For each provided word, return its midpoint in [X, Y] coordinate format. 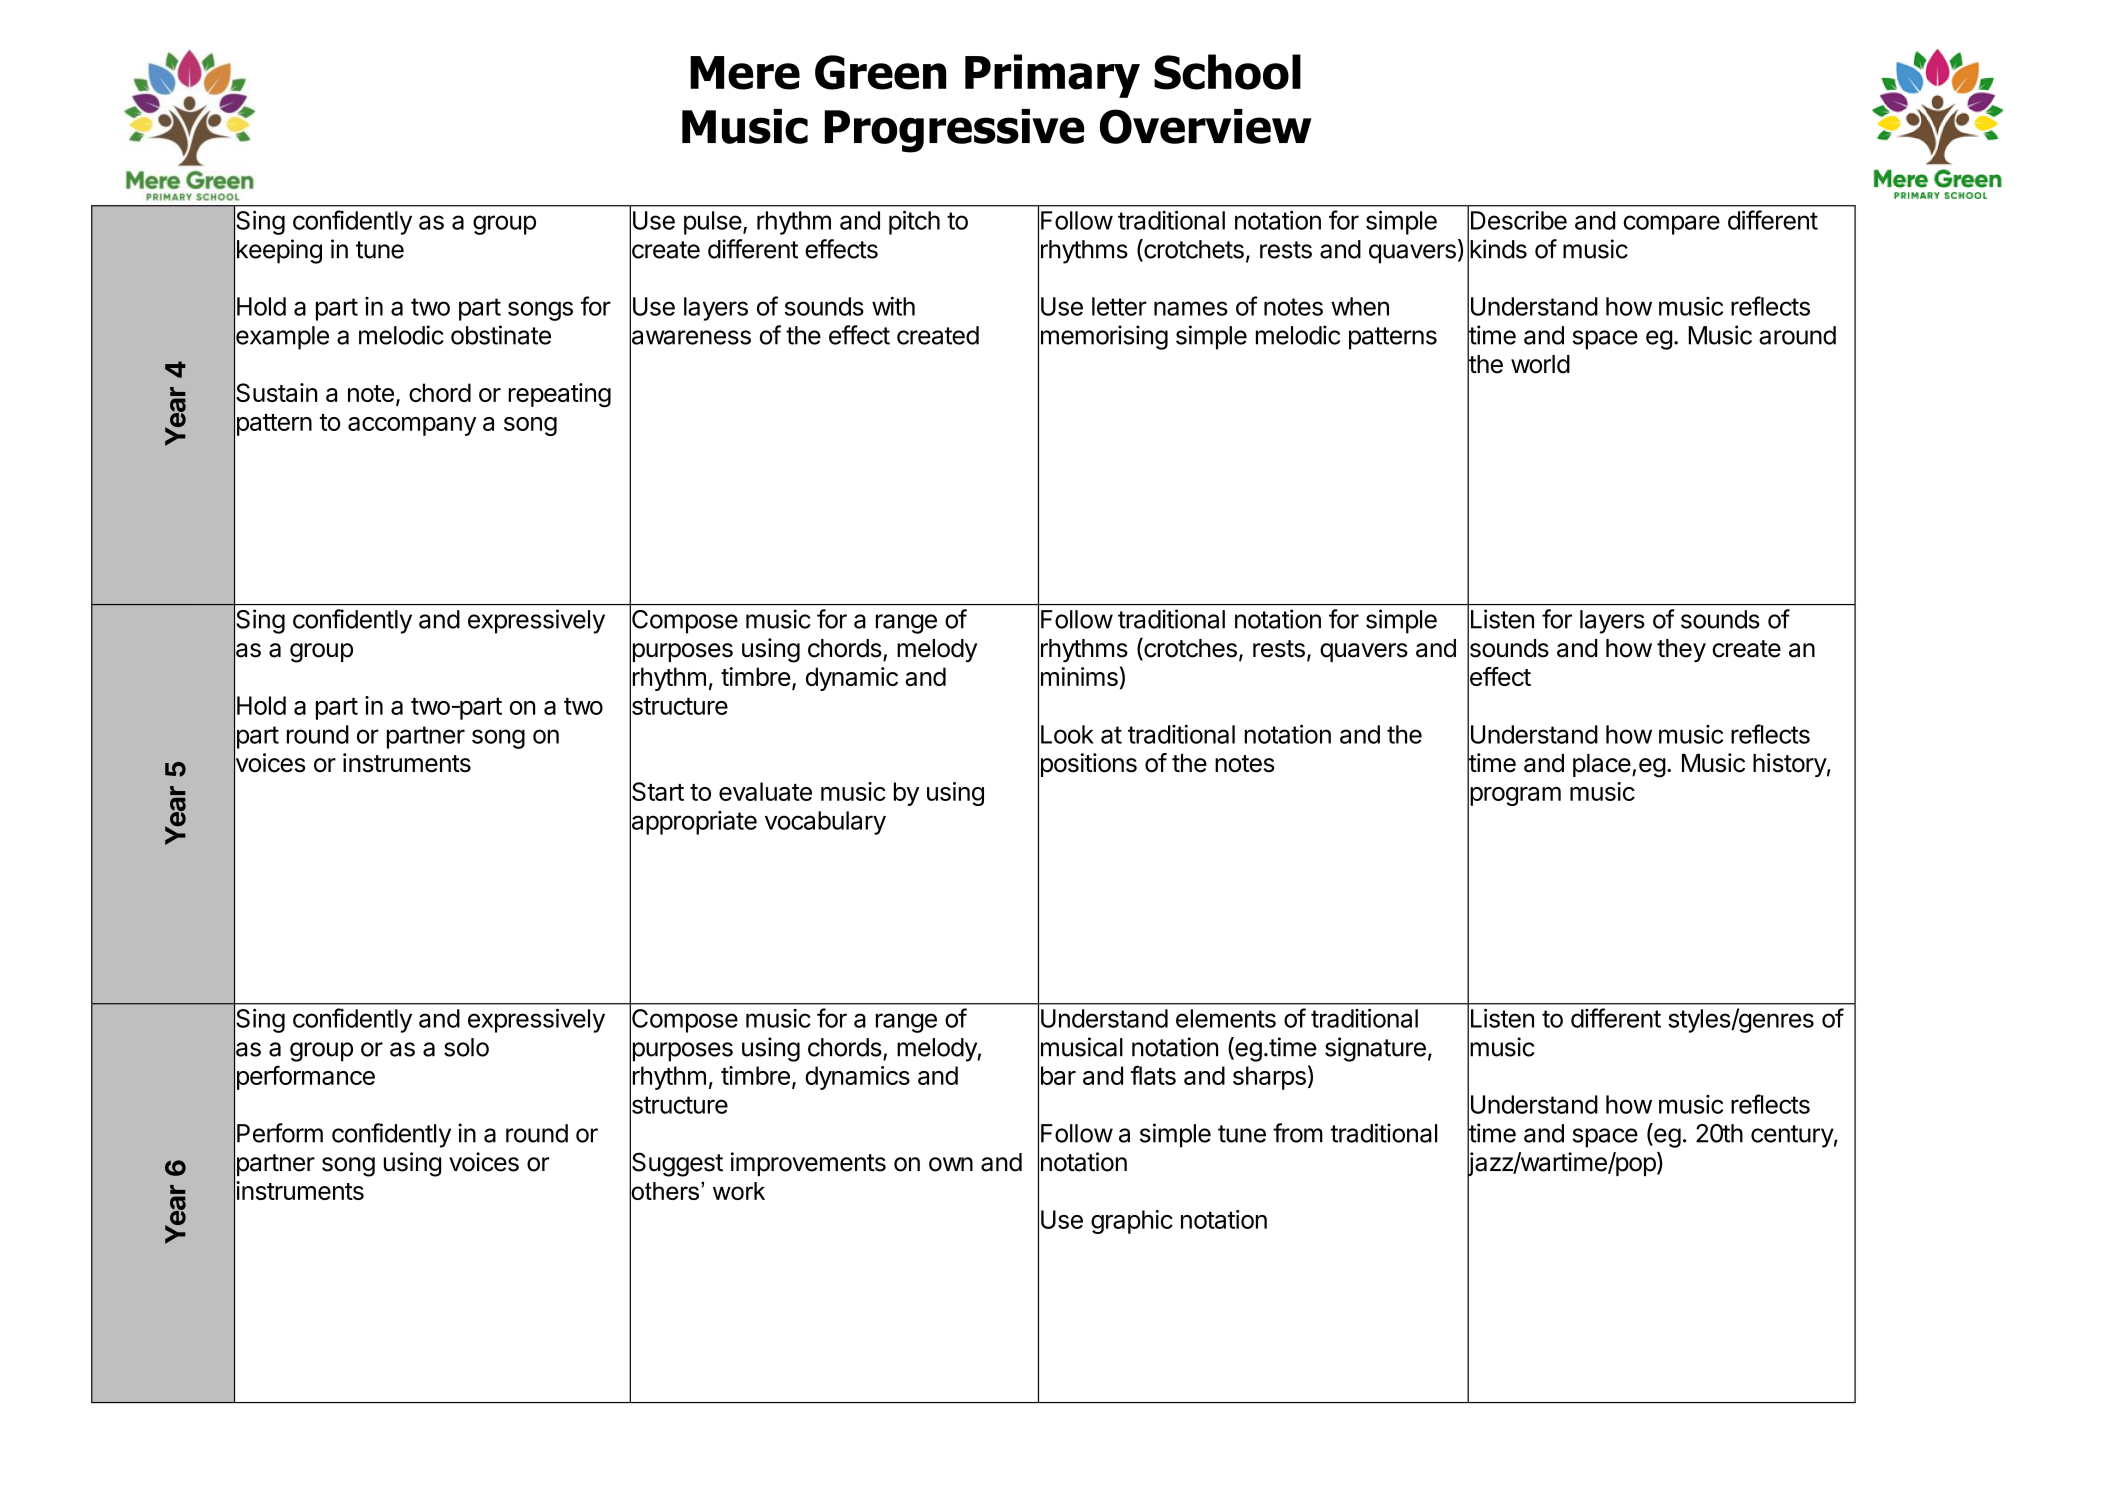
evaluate [765, 791]
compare [1671, 225]
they [1681, 650]
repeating [559, 395]
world [1540, 364]
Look [1067, 734]
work [739, 1191]
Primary [1052, 76]
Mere [745, 73]
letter [1119, 306]
